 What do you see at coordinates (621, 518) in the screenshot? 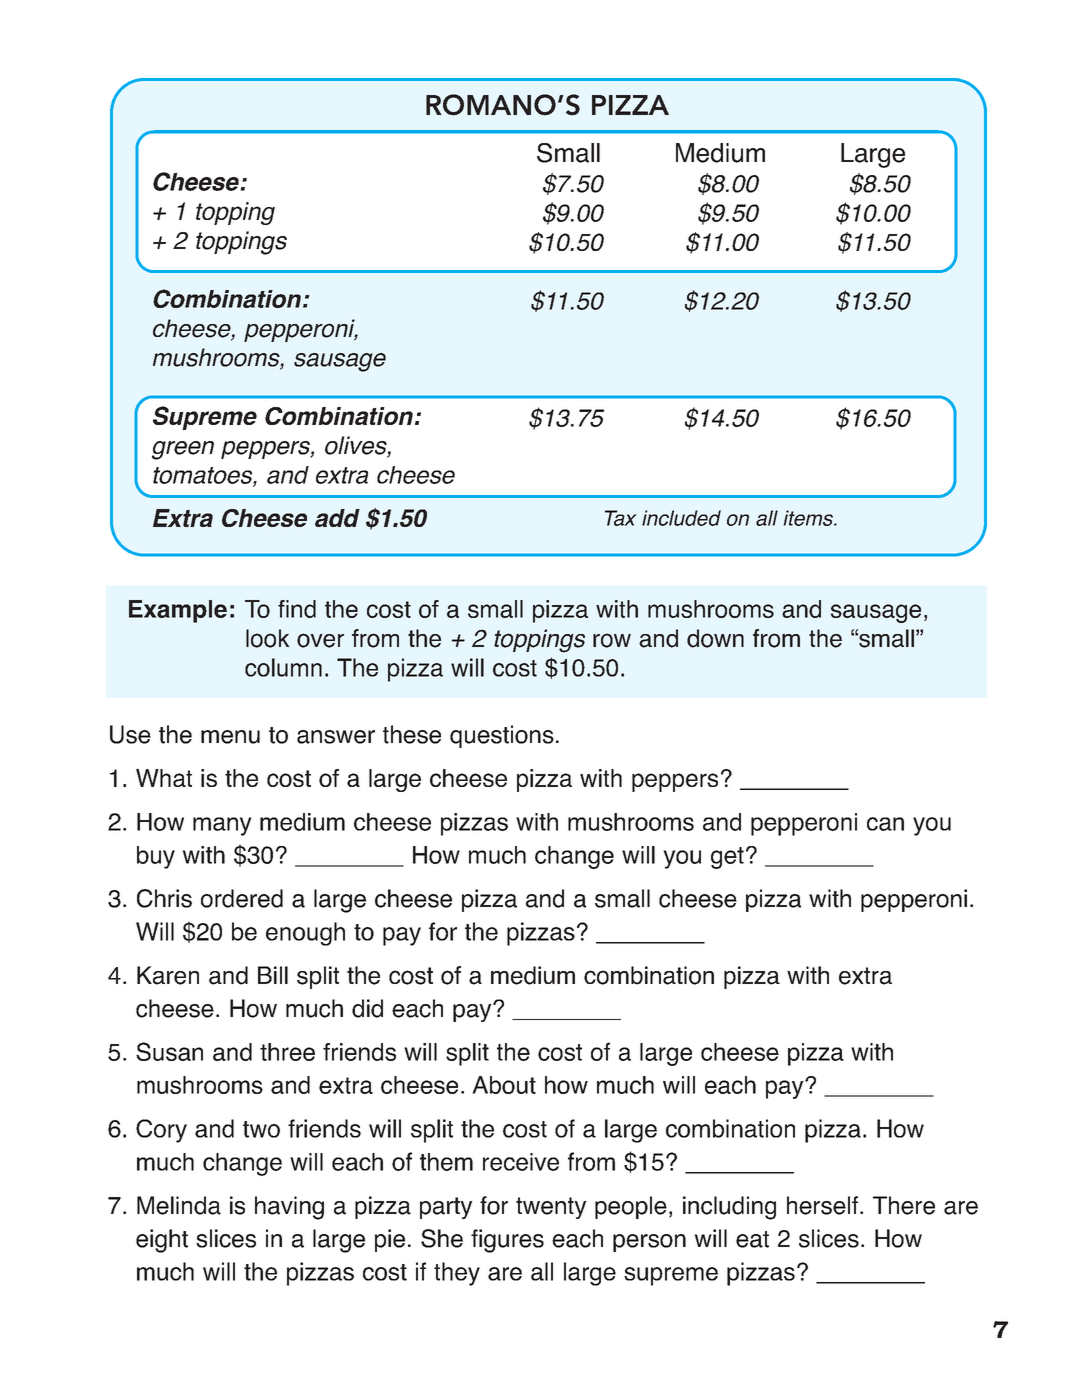
I see `Tax` at bounding box center [621, 518].
